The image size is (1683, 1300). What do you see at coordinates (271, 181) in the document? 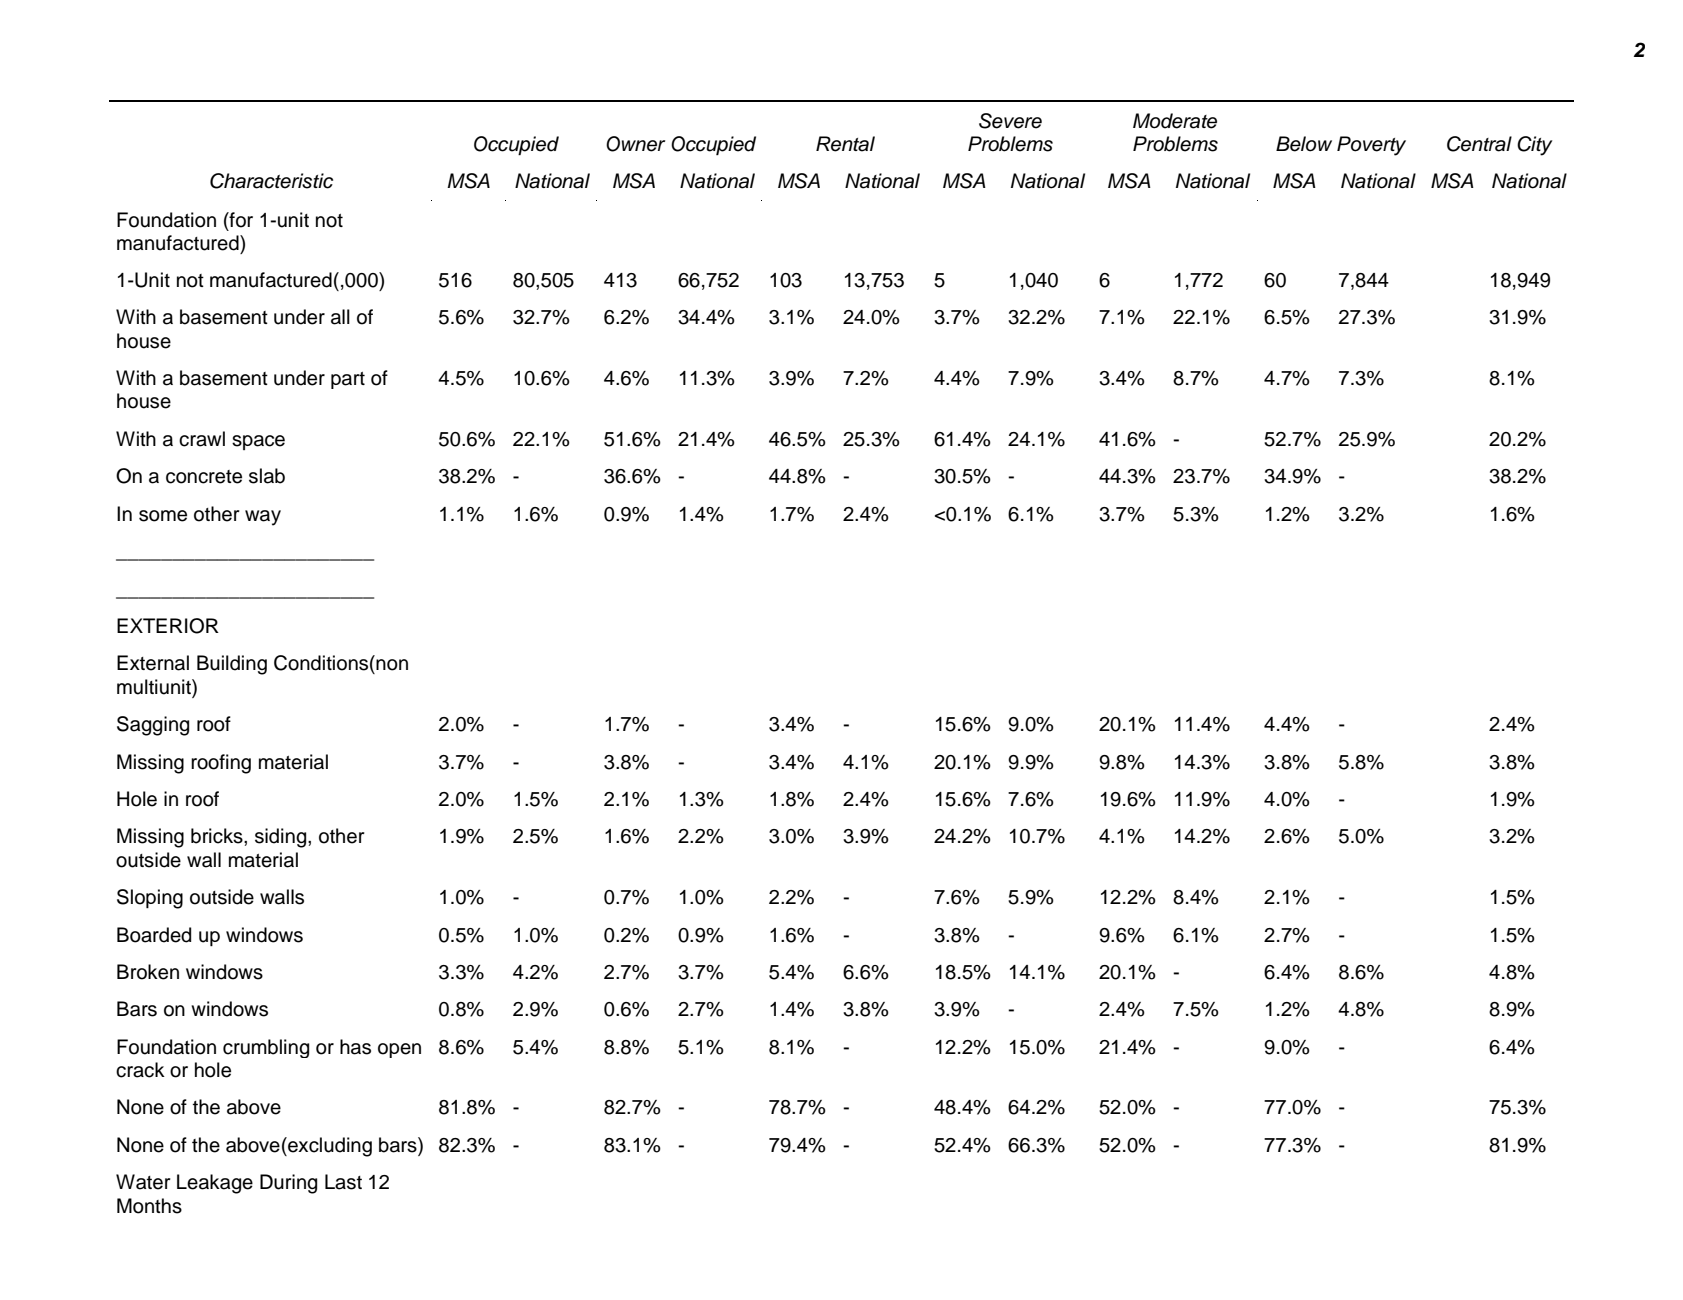
I see `Characteristic` at bounding box center [271, 181].
